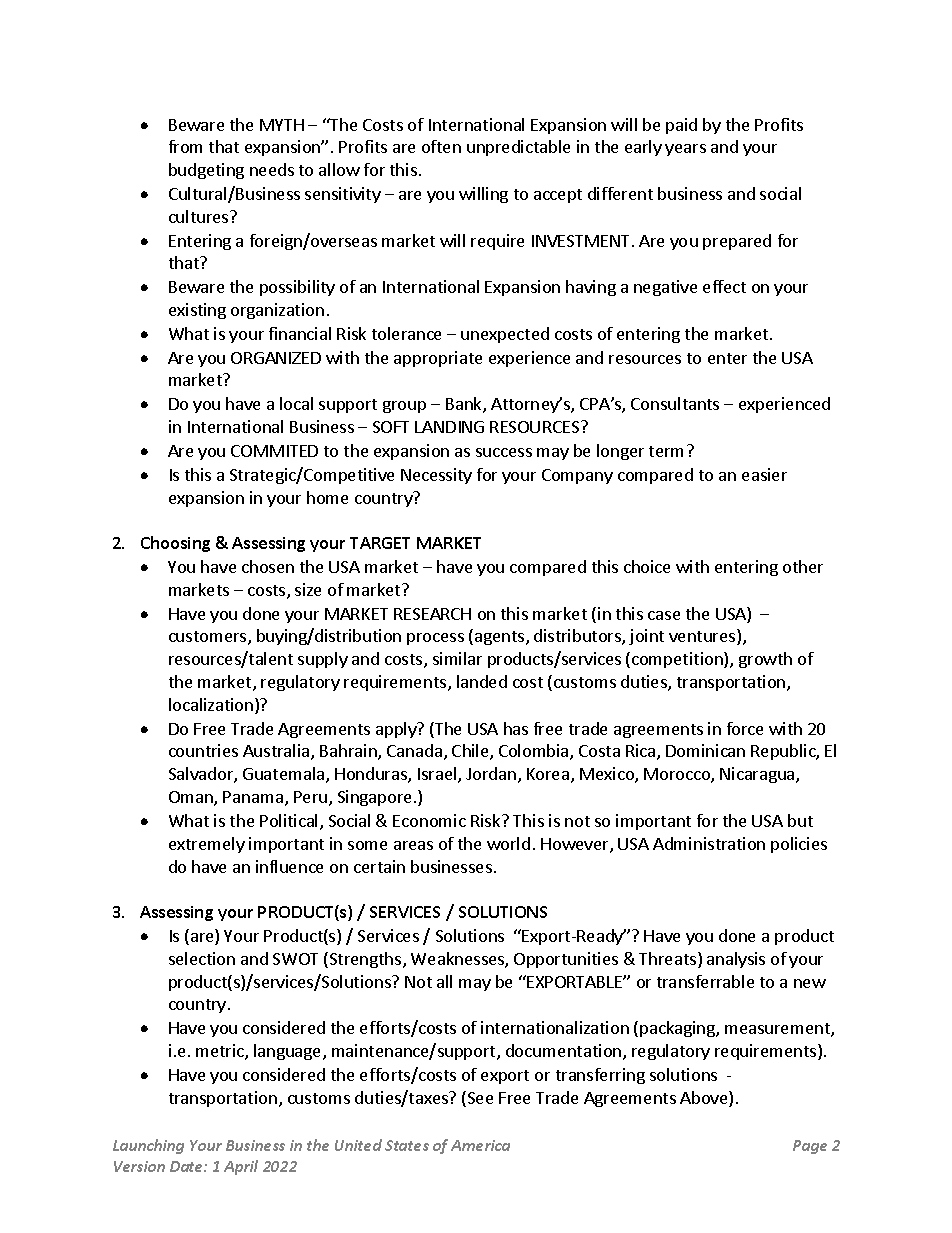 The width and height of the image is (952, 1233). I want to click on often, so click(441, 146).
